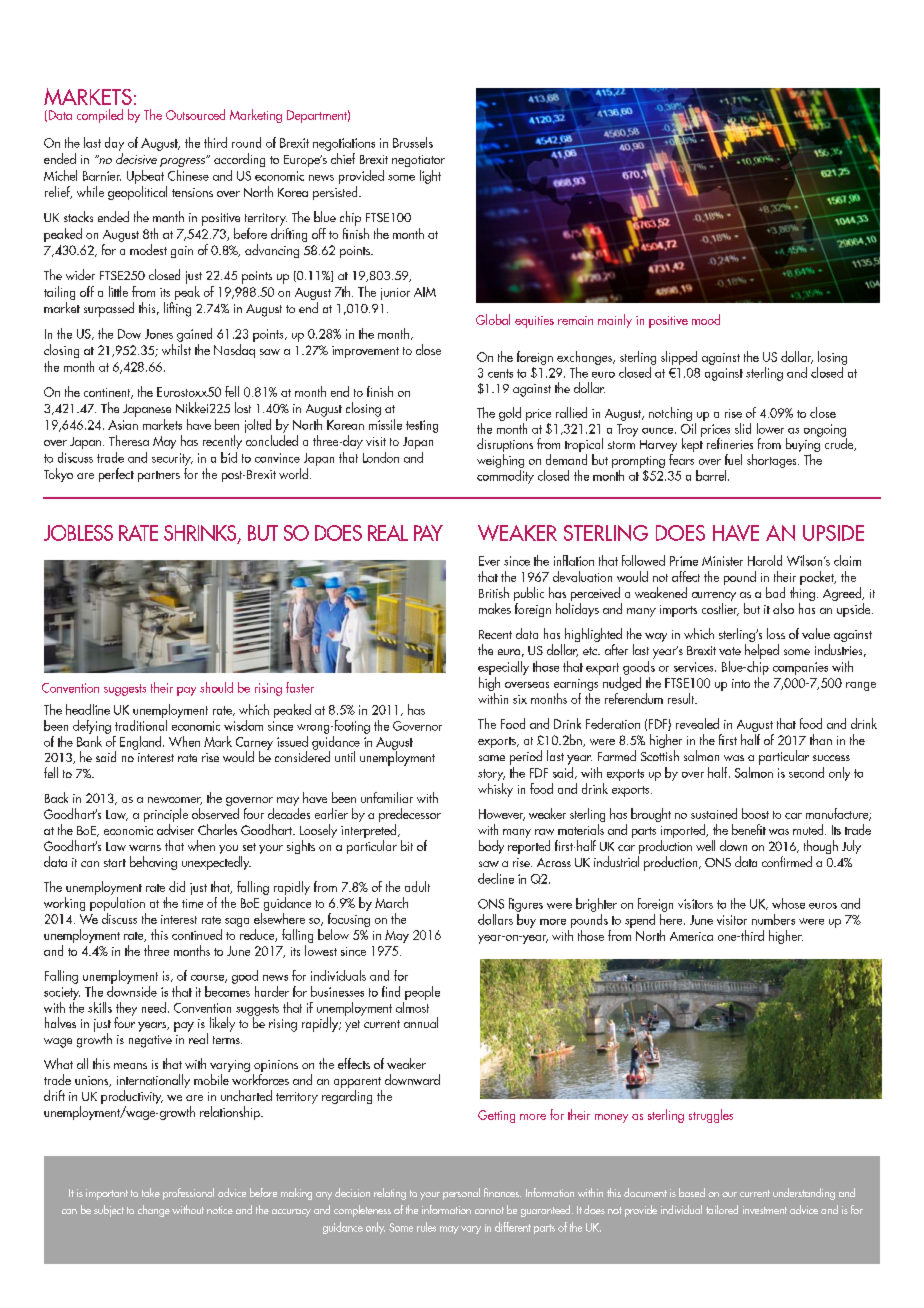 The width and height of the screenshot is (924, 1308). Describe the element at coordinates (418, 161) in the screenshot. I see `negotiator` at that location.
